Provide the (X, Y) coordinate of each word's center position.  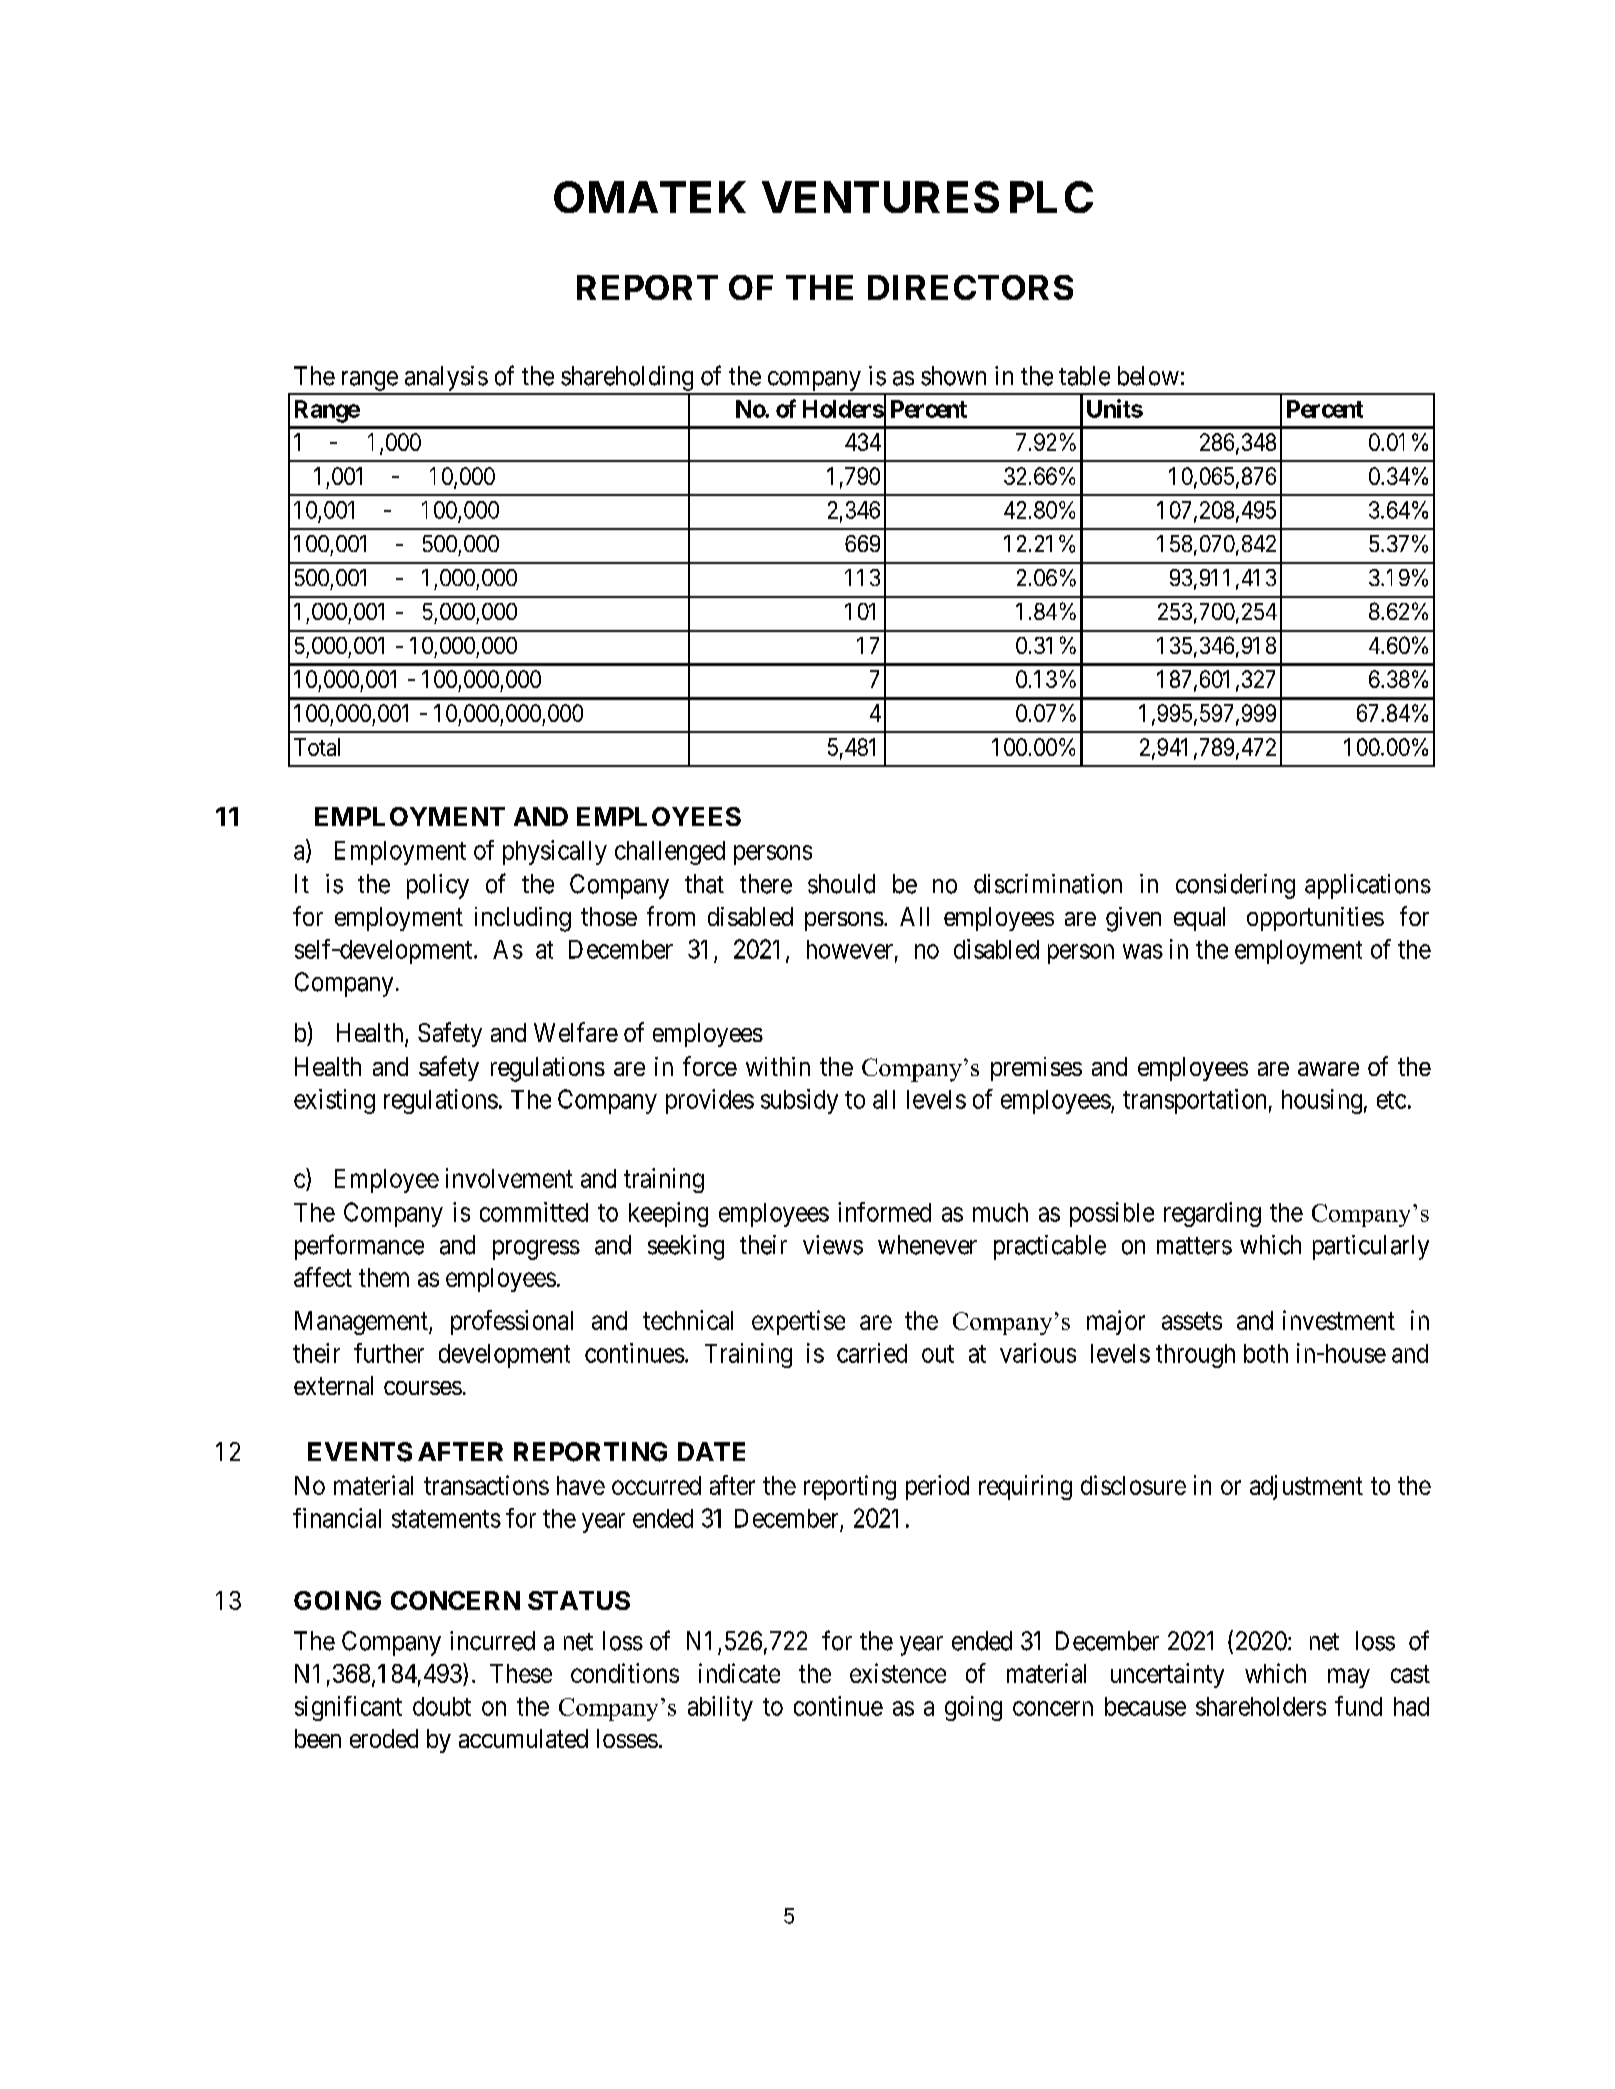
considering (1235, 886)
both (1266, 1353)
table (1084, 376)
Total (317, 747)
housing (1322, 1101)
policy (438, 886)
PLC (1051, 197)
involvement (509, 1178)
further (389, 1353)
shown (953, 376)
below (1148, 376)
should (841, 884)
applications (1368, 886)
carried (872, 1353)
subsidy (799, 1101)
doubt (442, 1706)
